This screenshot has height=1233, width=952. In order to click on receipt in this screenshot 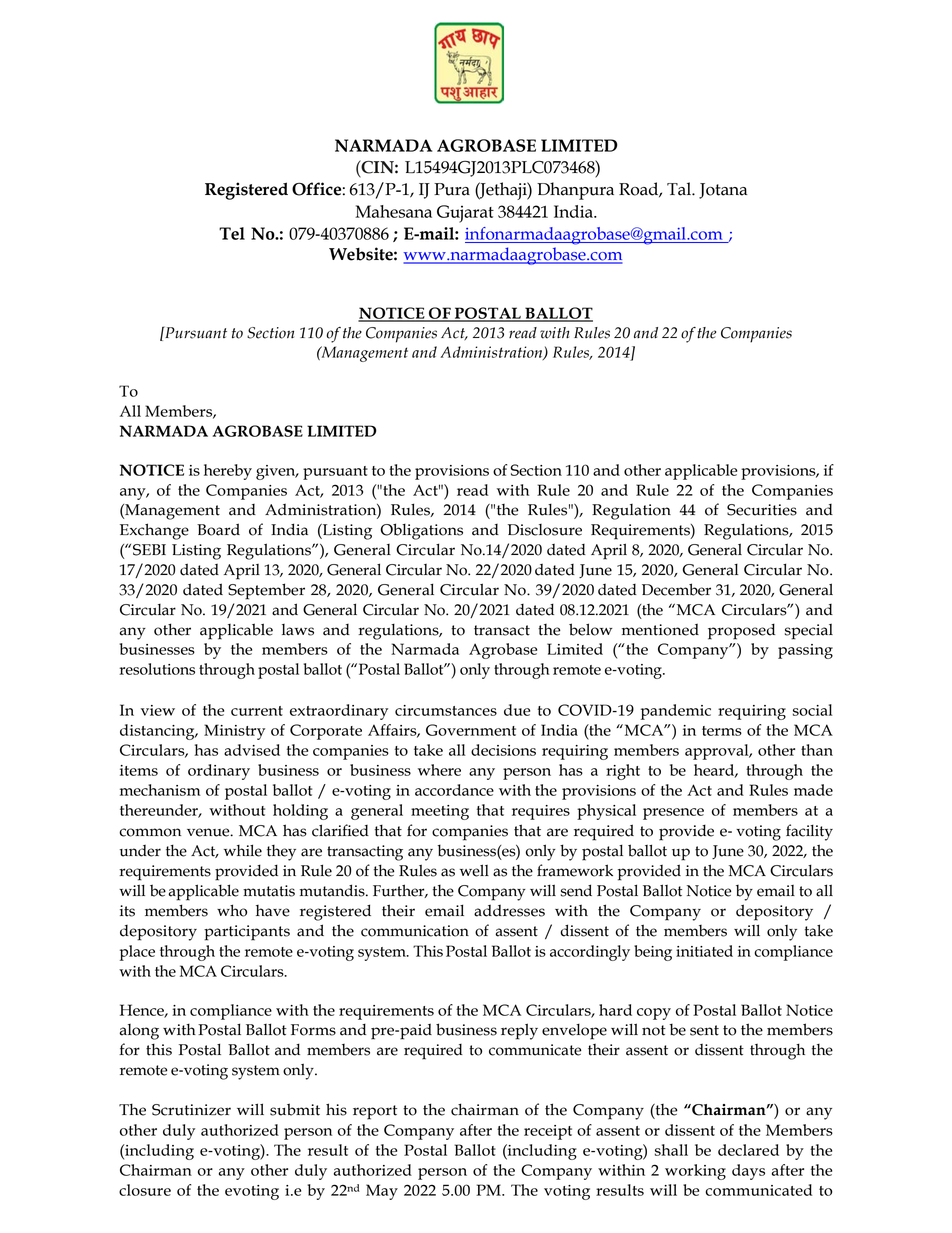, I will do `click(548, 1132)`.
